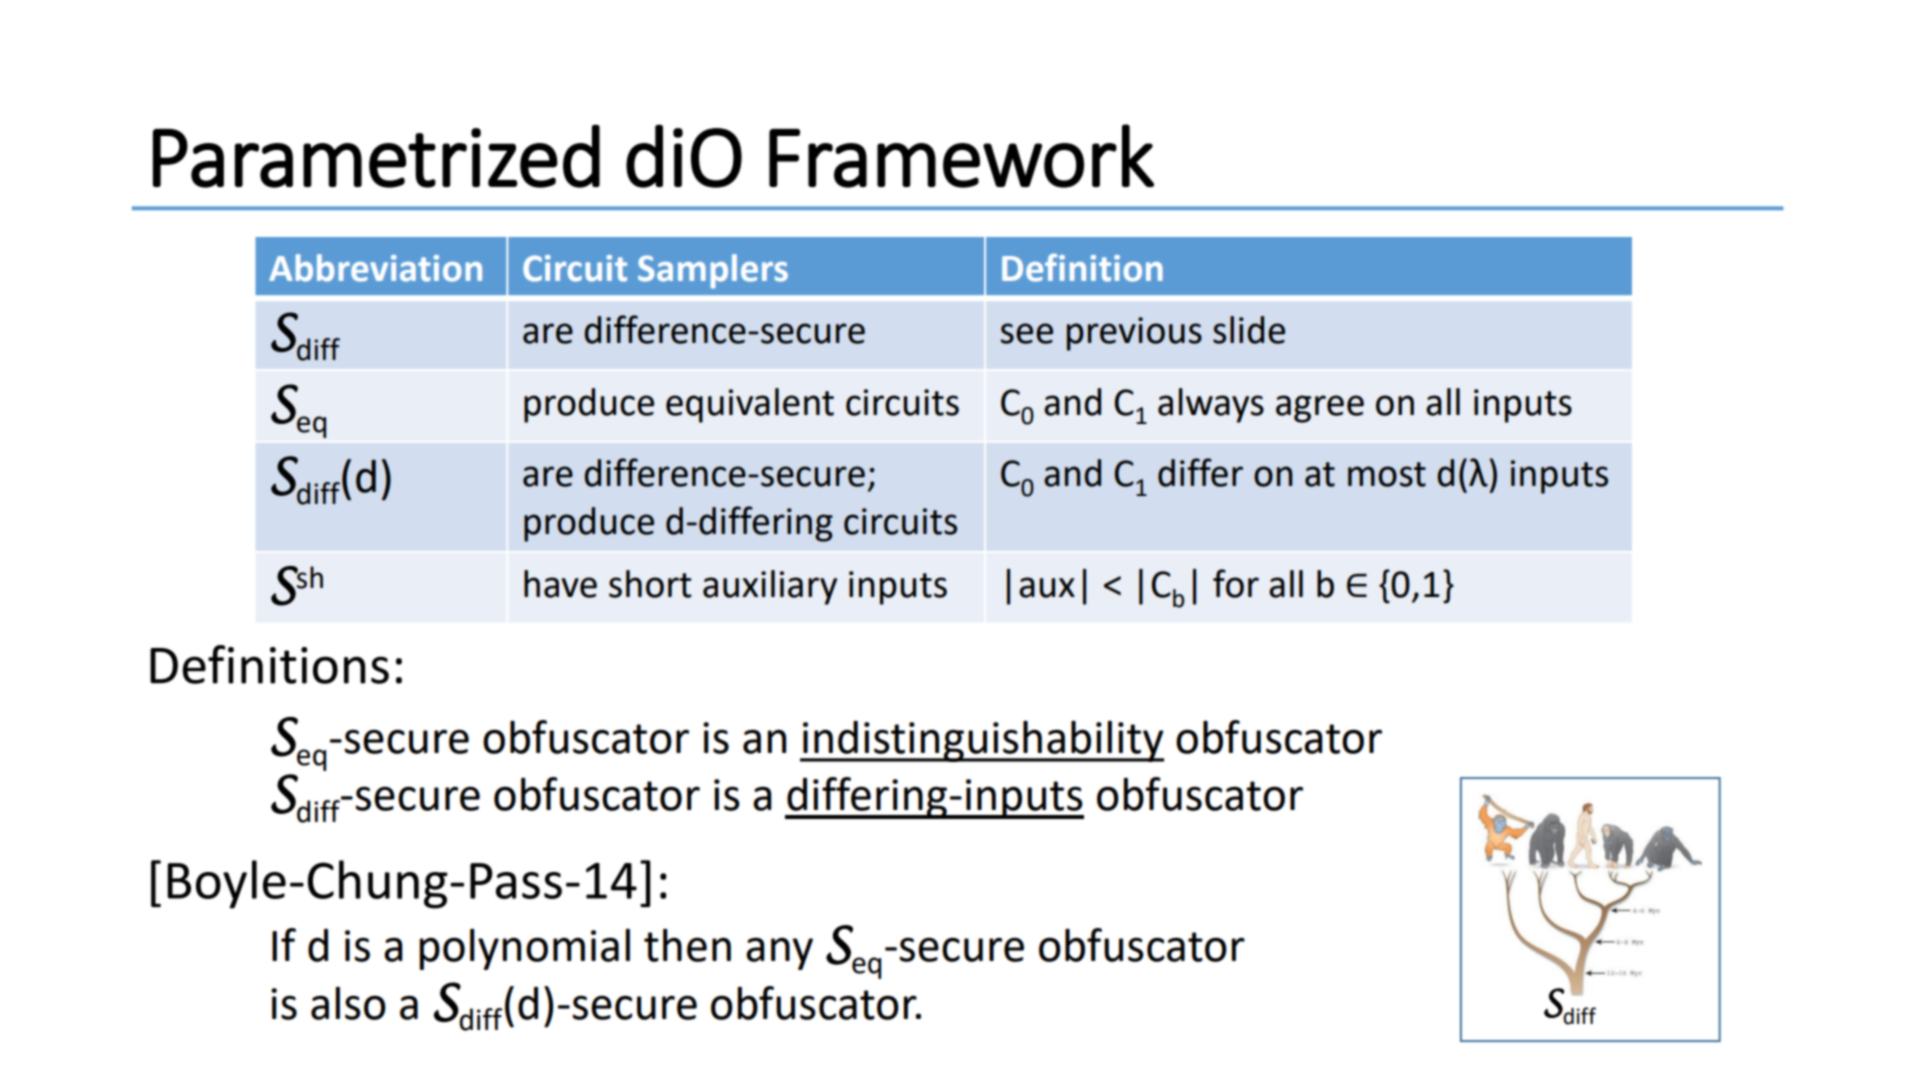 This image has height=1077, width=1915. What do you see at coordinates (1236, 583) in the image?
I see `for` at bounding box center [1236, 583].
